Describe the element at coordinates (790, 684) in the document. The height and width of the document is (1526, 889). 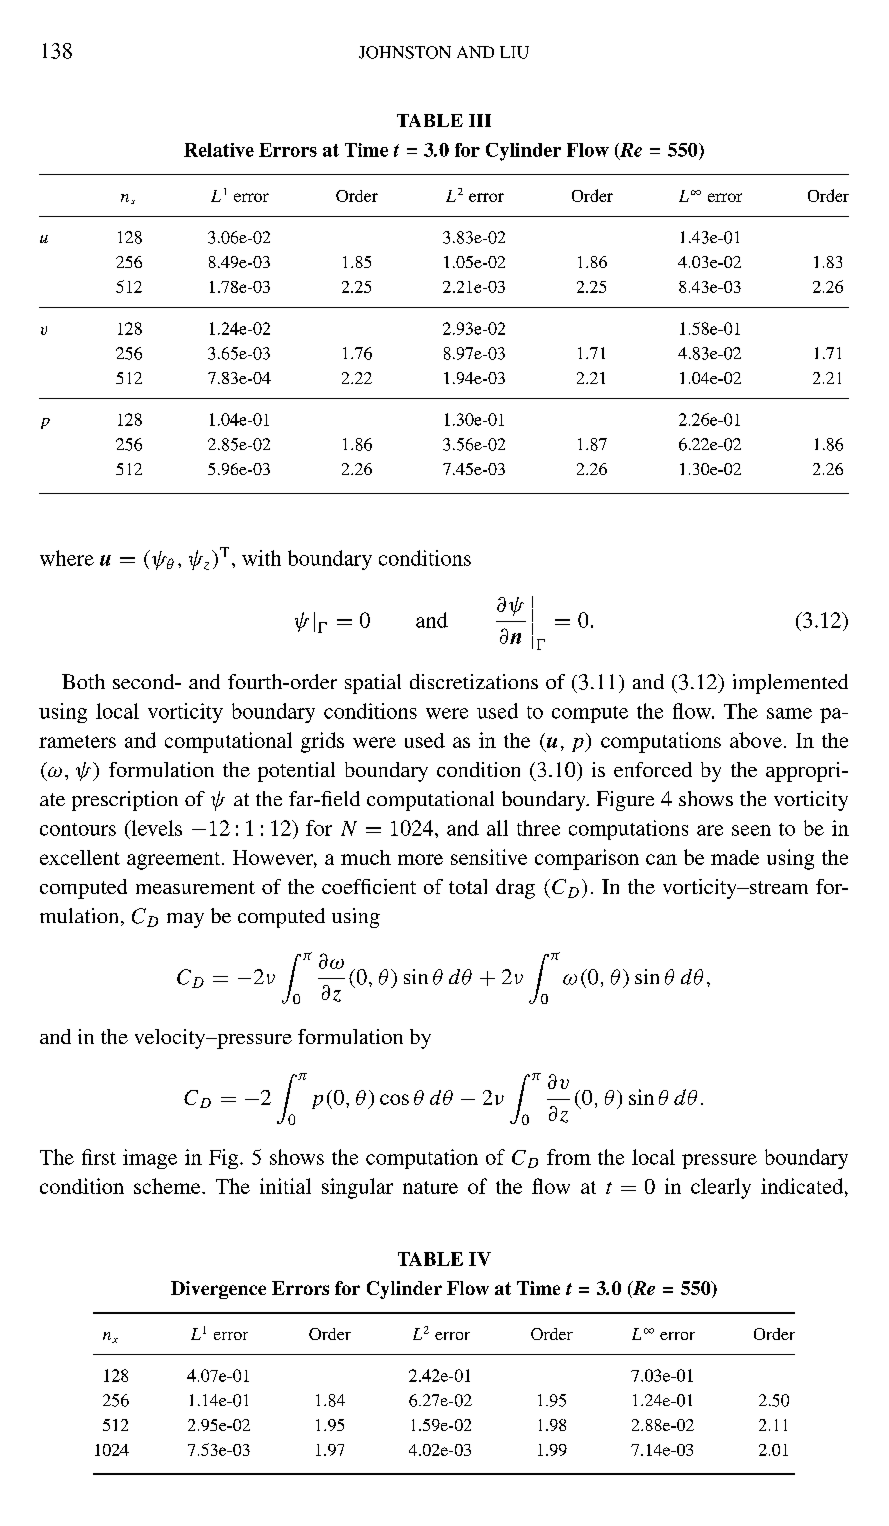
I see `implemented` at that location.
